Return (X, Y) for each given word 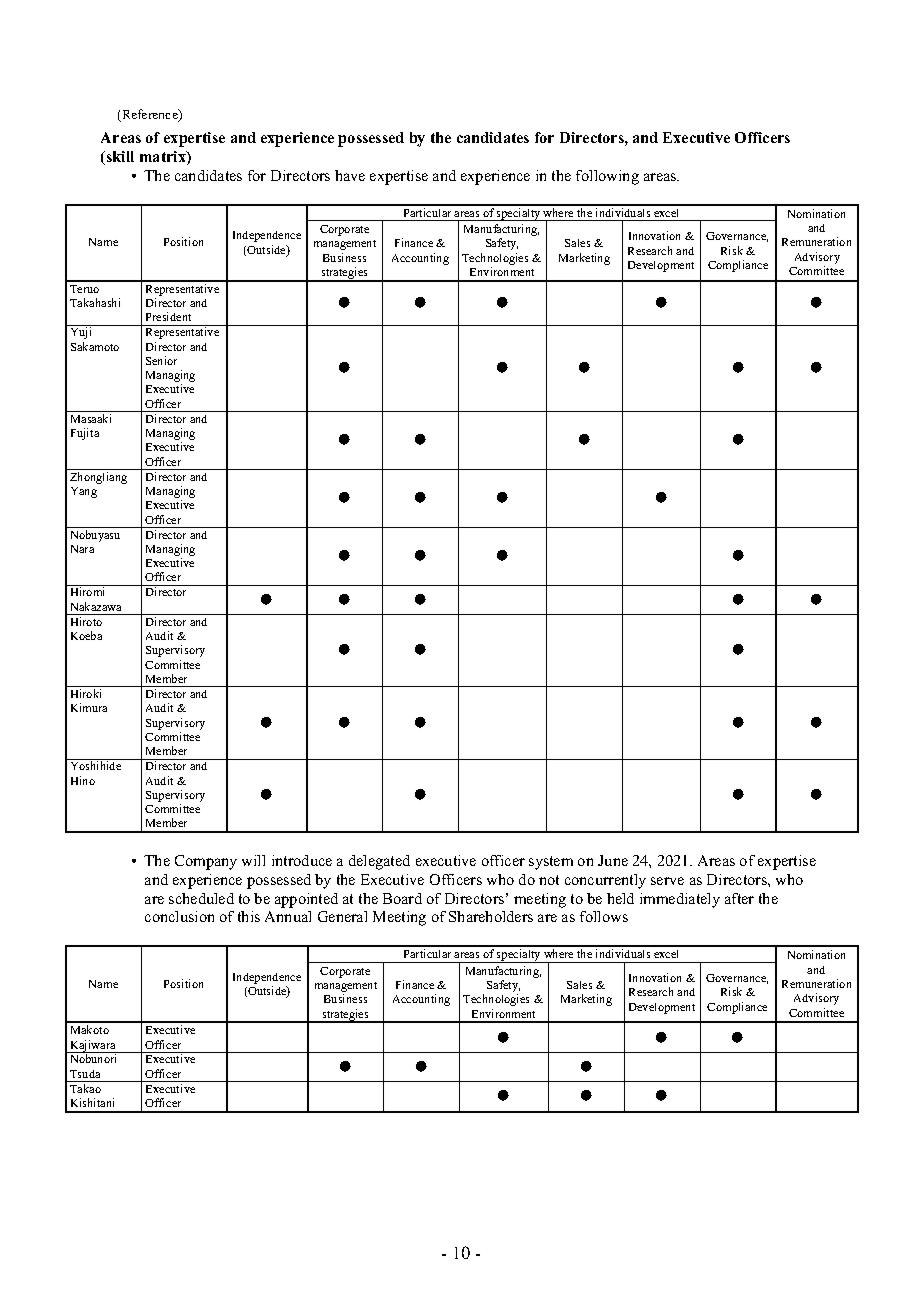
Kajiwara (93, 1046)
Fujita (85, 434)
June (613, 860)
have (350, 175)
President (168, 316)
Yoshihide (96, 765)
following (607, 177)
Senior (161, 360)
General (342, 916)
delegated (379, 862)
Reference (150, 115)
